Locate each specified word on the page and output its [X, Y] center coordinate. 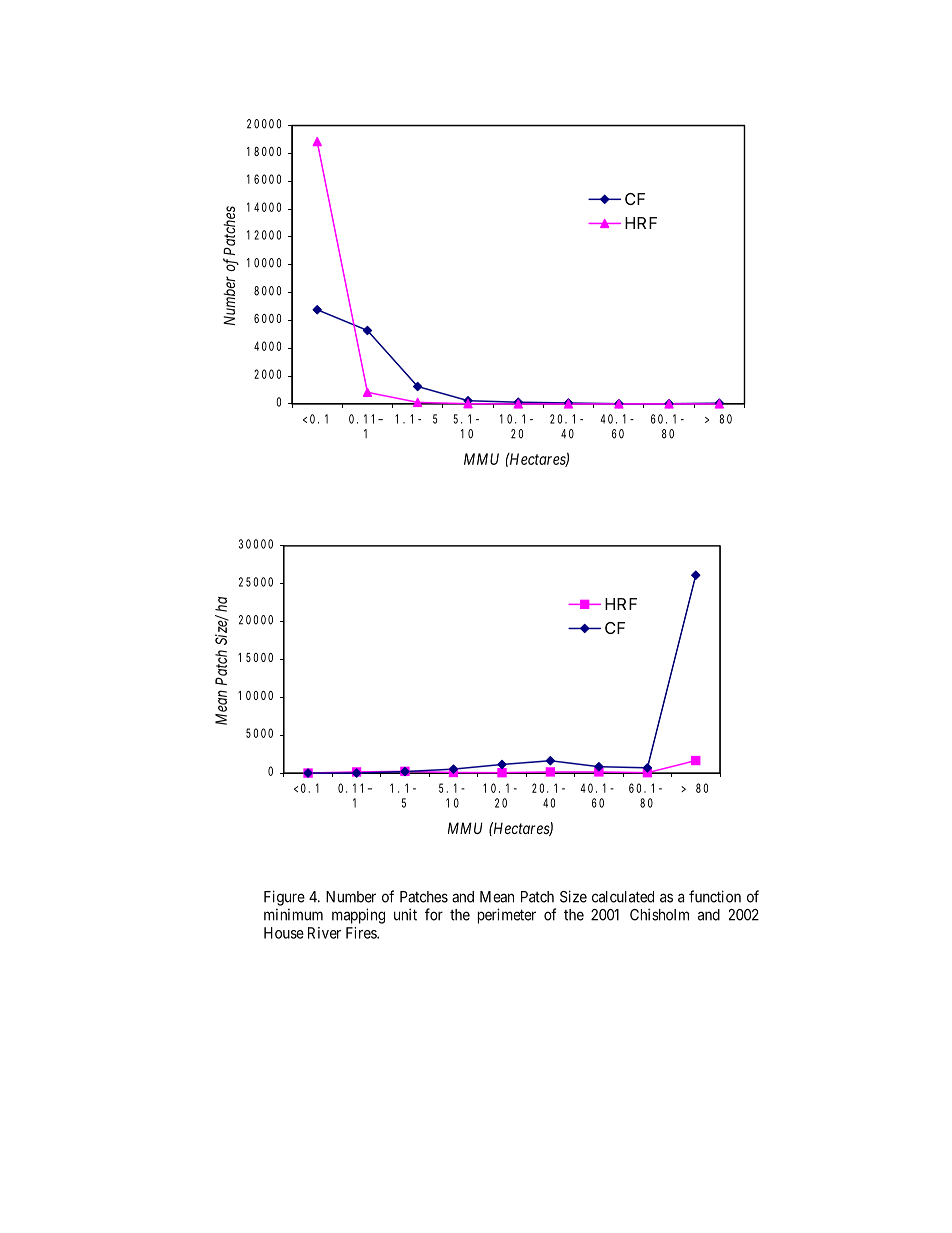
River [324, 933]
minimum [293, 915]
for [434, 914]
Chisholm [659, 914]
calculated [623, 897]
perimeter [507, 916]
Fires [362, 933]
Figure [284, 898]
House [284, 933]
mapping [358, 916]
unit [405, 914]
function [715, 896]
